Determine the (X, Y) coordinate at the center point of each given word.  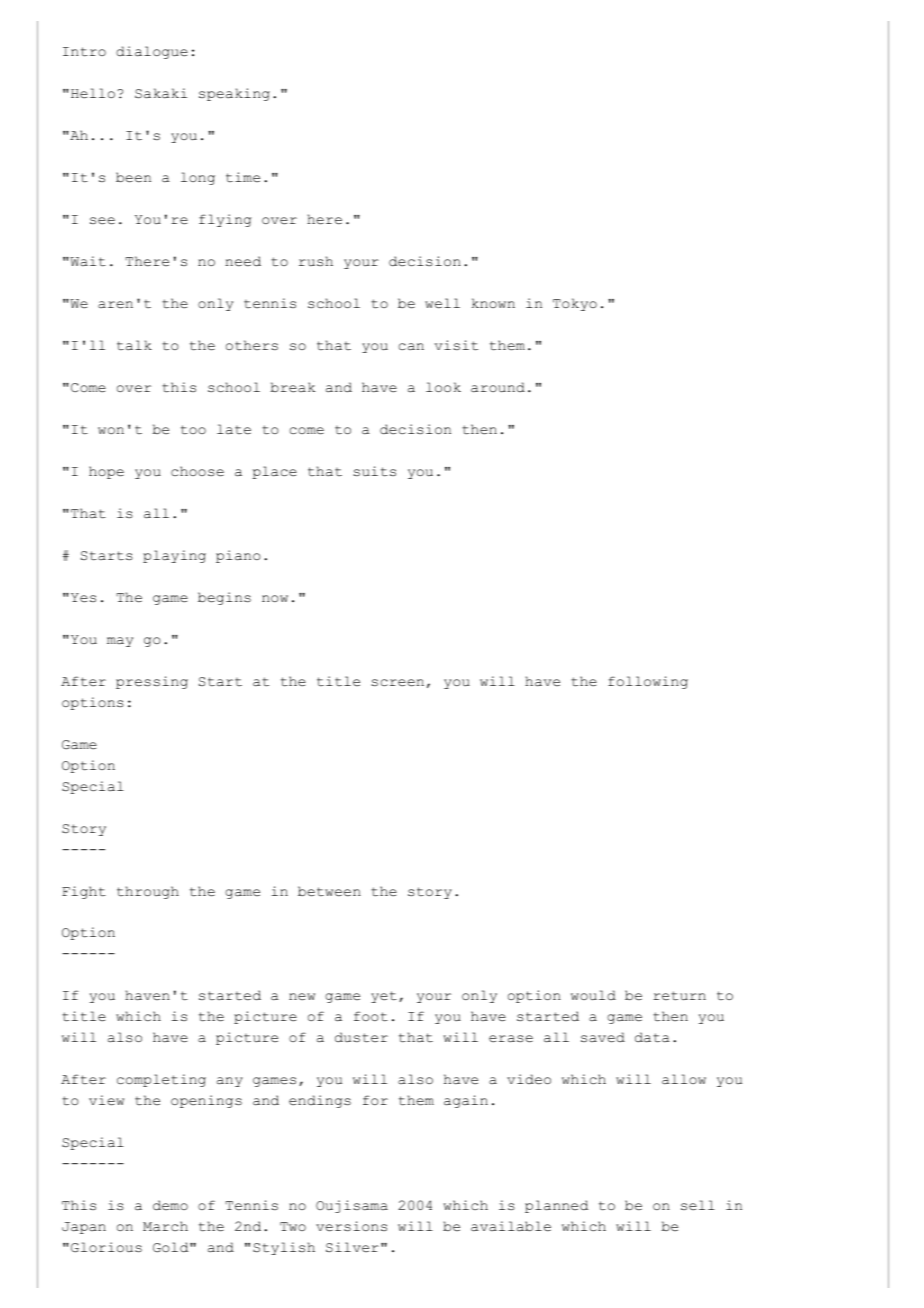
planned (556, 1206)
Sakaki (161, 93)
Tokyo (575, 304)
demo (170, 1205)
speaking (234, 94)
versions (351, 1226)
